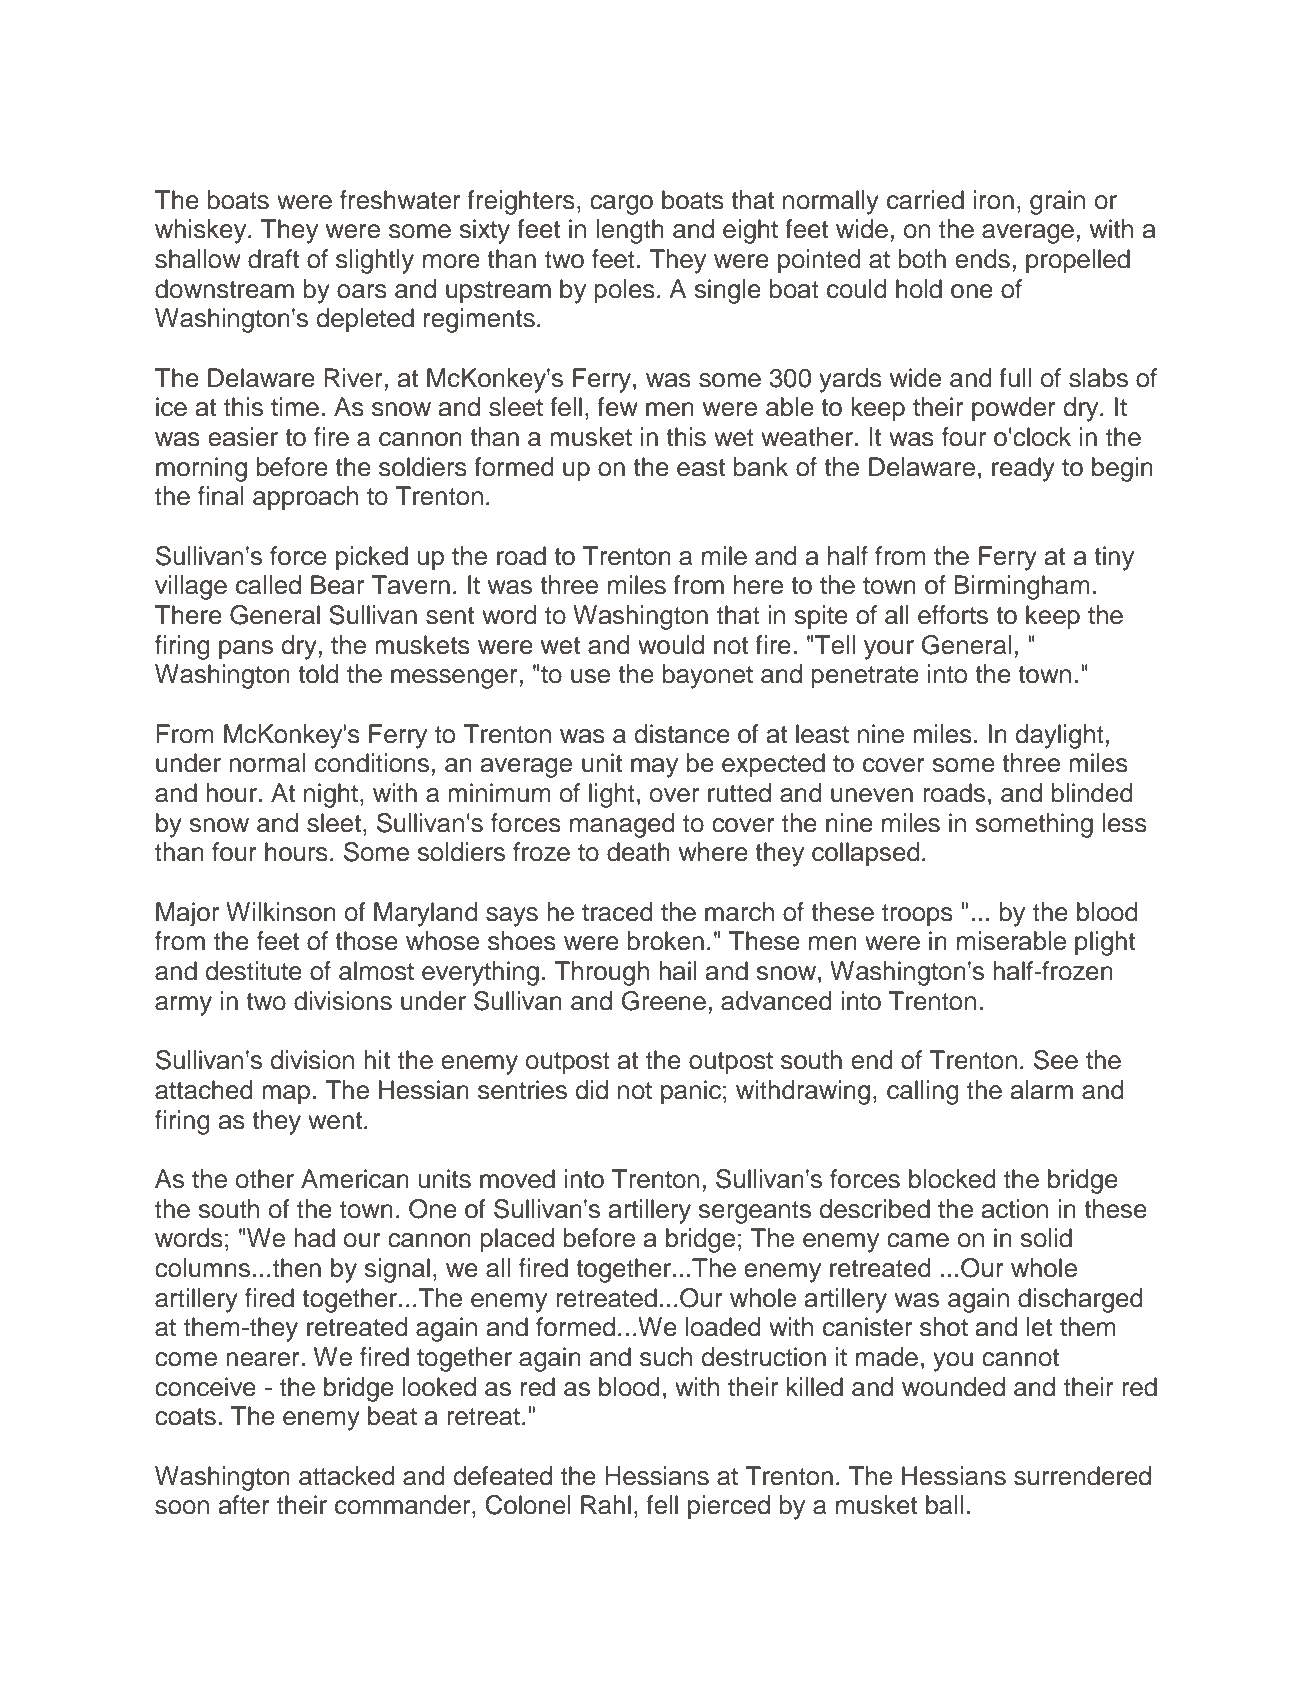  What do you see at coordinates (729, 1507) in the page?
I see `pierced` at bounding box center [729, 1507].
